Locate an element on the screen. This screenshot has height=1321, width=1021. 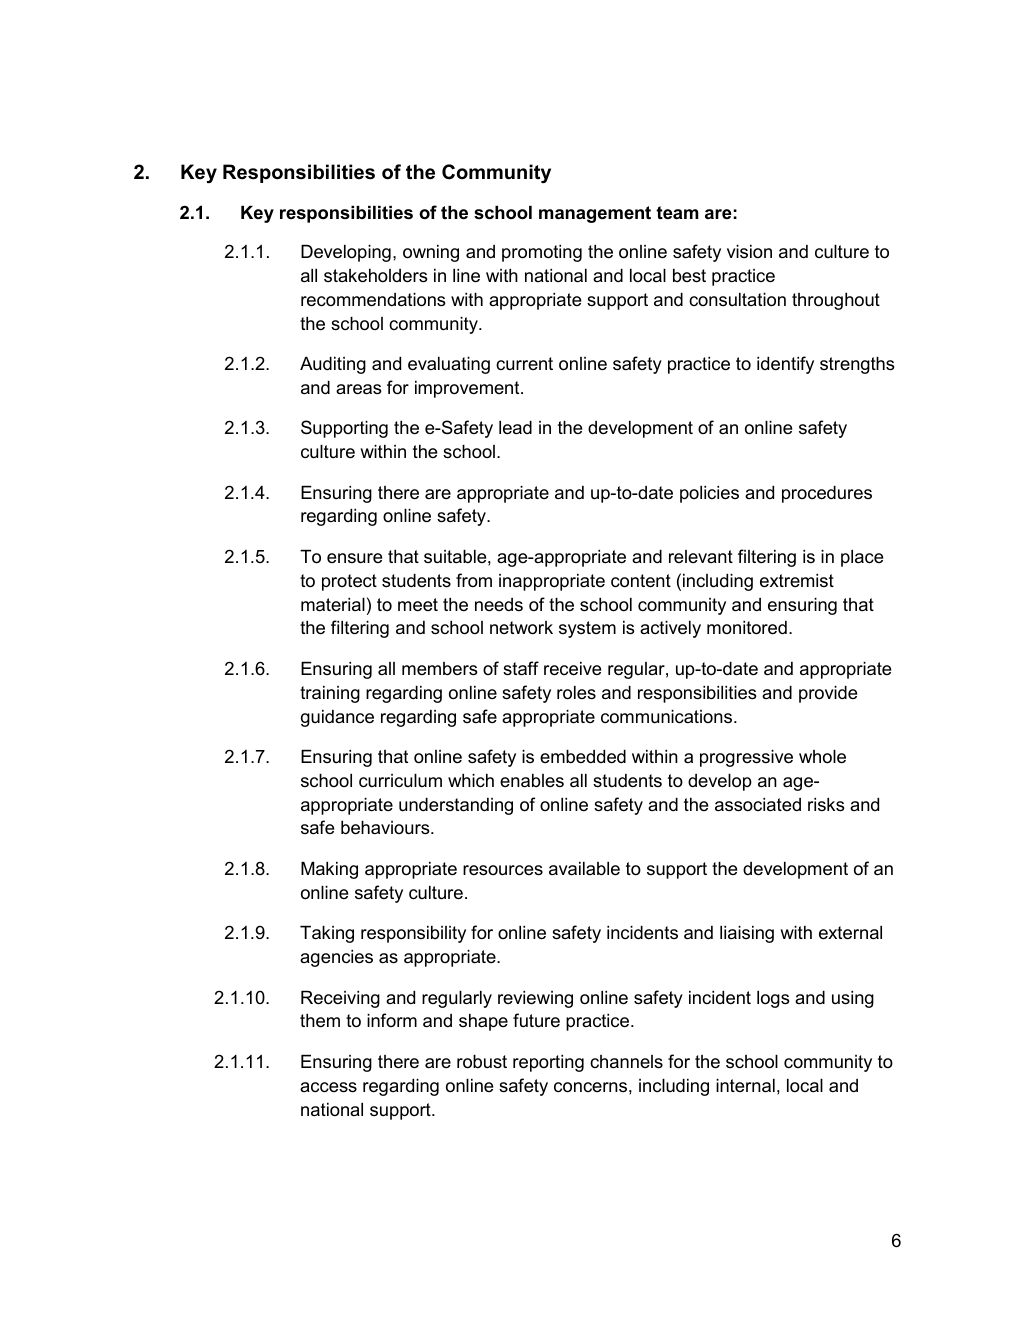
members is located at coordinates (440, 669).
